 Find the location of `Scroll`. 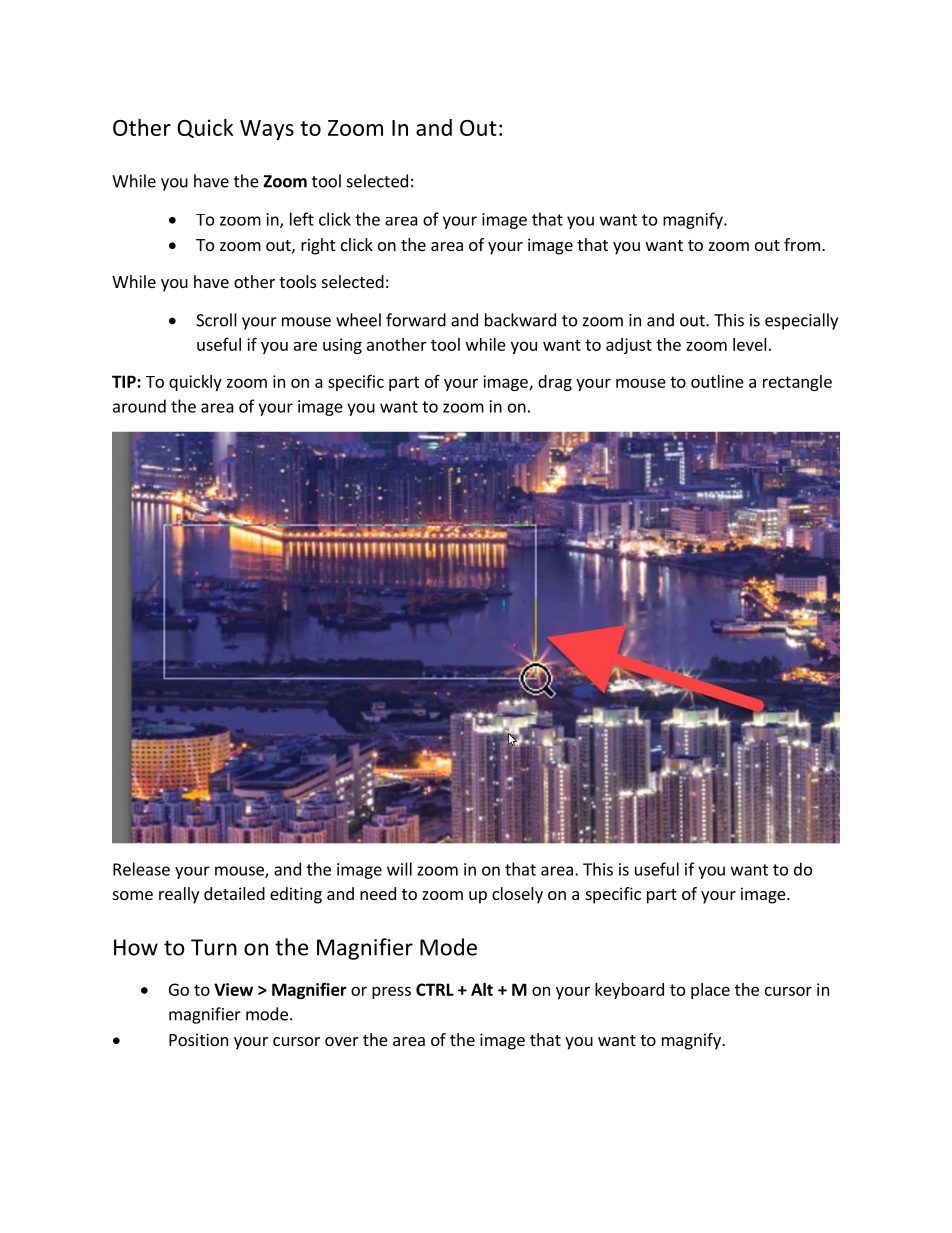

Scroll is located at coordinates (216, 320).
